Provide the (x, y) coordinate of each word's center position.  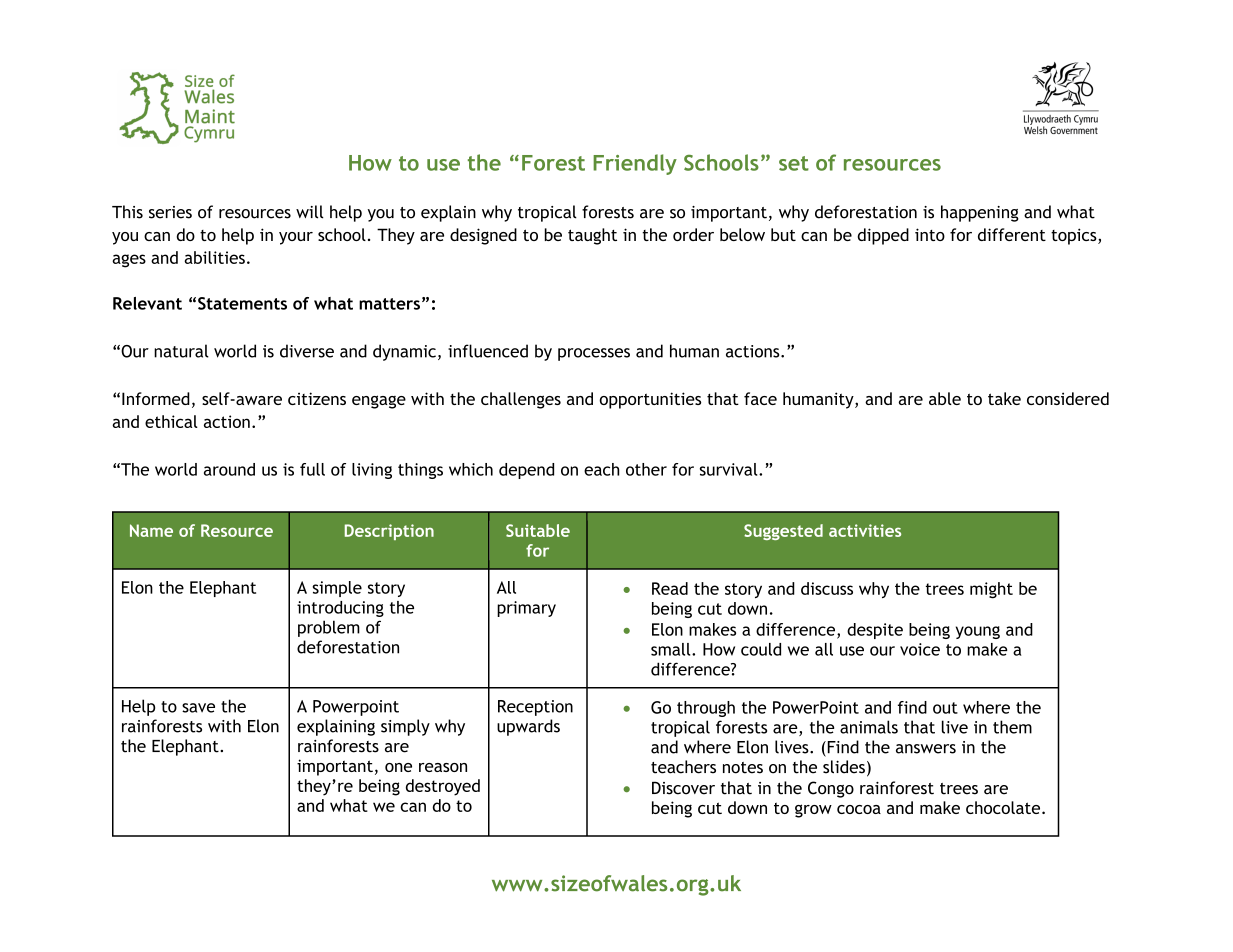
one (398, 767)
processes (594, 354)
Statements (242, 303)
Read (670, 588)
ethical (171, 421)
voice (920, 649)
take (1004, 398)
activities (865, 530)
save (198, 708)
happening (980, 213)
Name (151, 530)
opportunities (650, 400)
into (930, 234)
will (310, 212)
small (672, 649)
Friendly (635, 164)
